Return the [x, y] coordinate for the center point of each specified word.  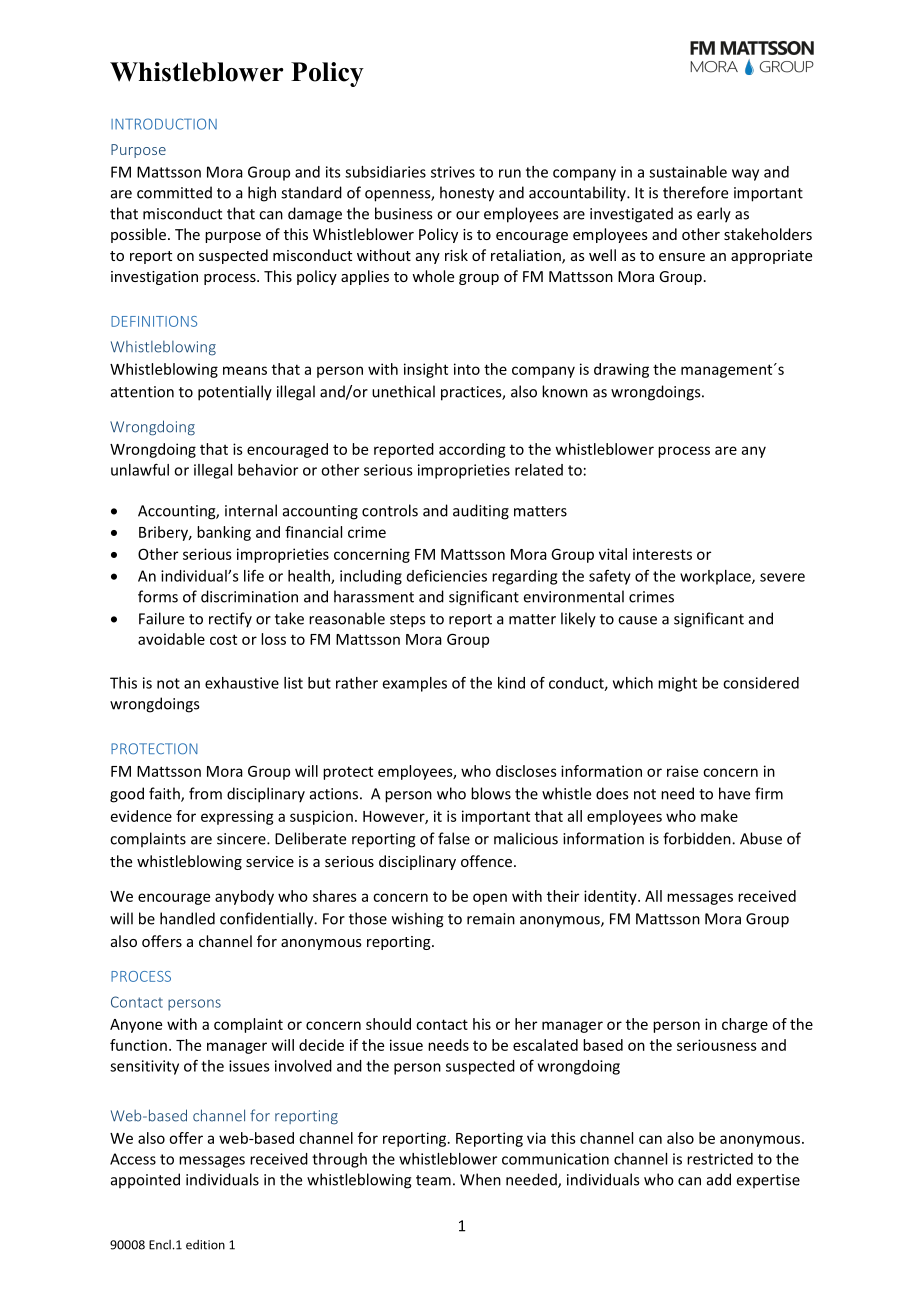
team [433, 1180]
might [677, 684]
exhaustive [242, 683]
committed [174, 192]
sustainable [688, 172]
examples [415, 684]
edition [205, 1245]
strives [453, 172]
